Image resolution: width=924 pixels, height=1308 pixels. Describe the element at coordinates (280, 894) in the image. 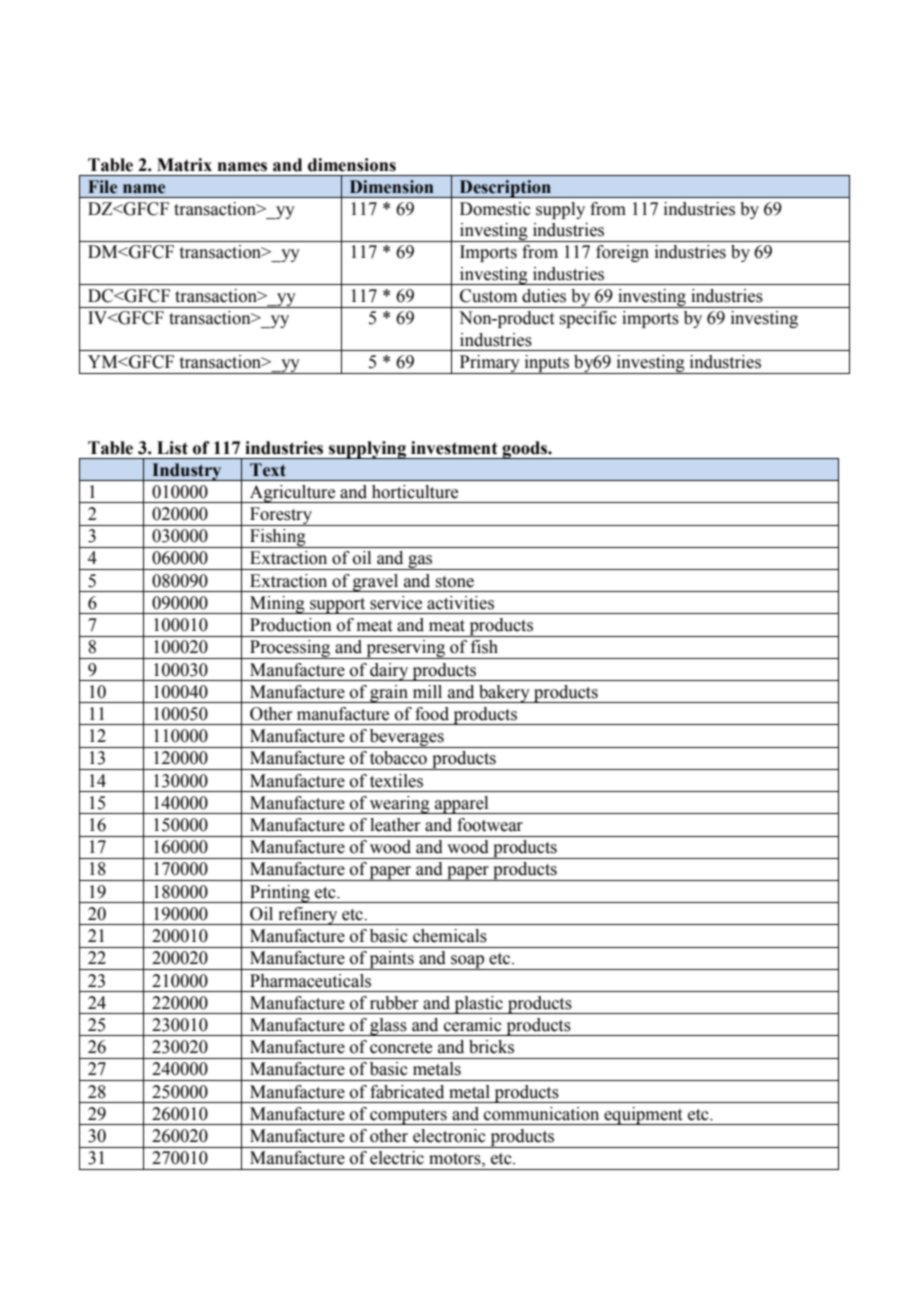

I see `Printing` at that location.
